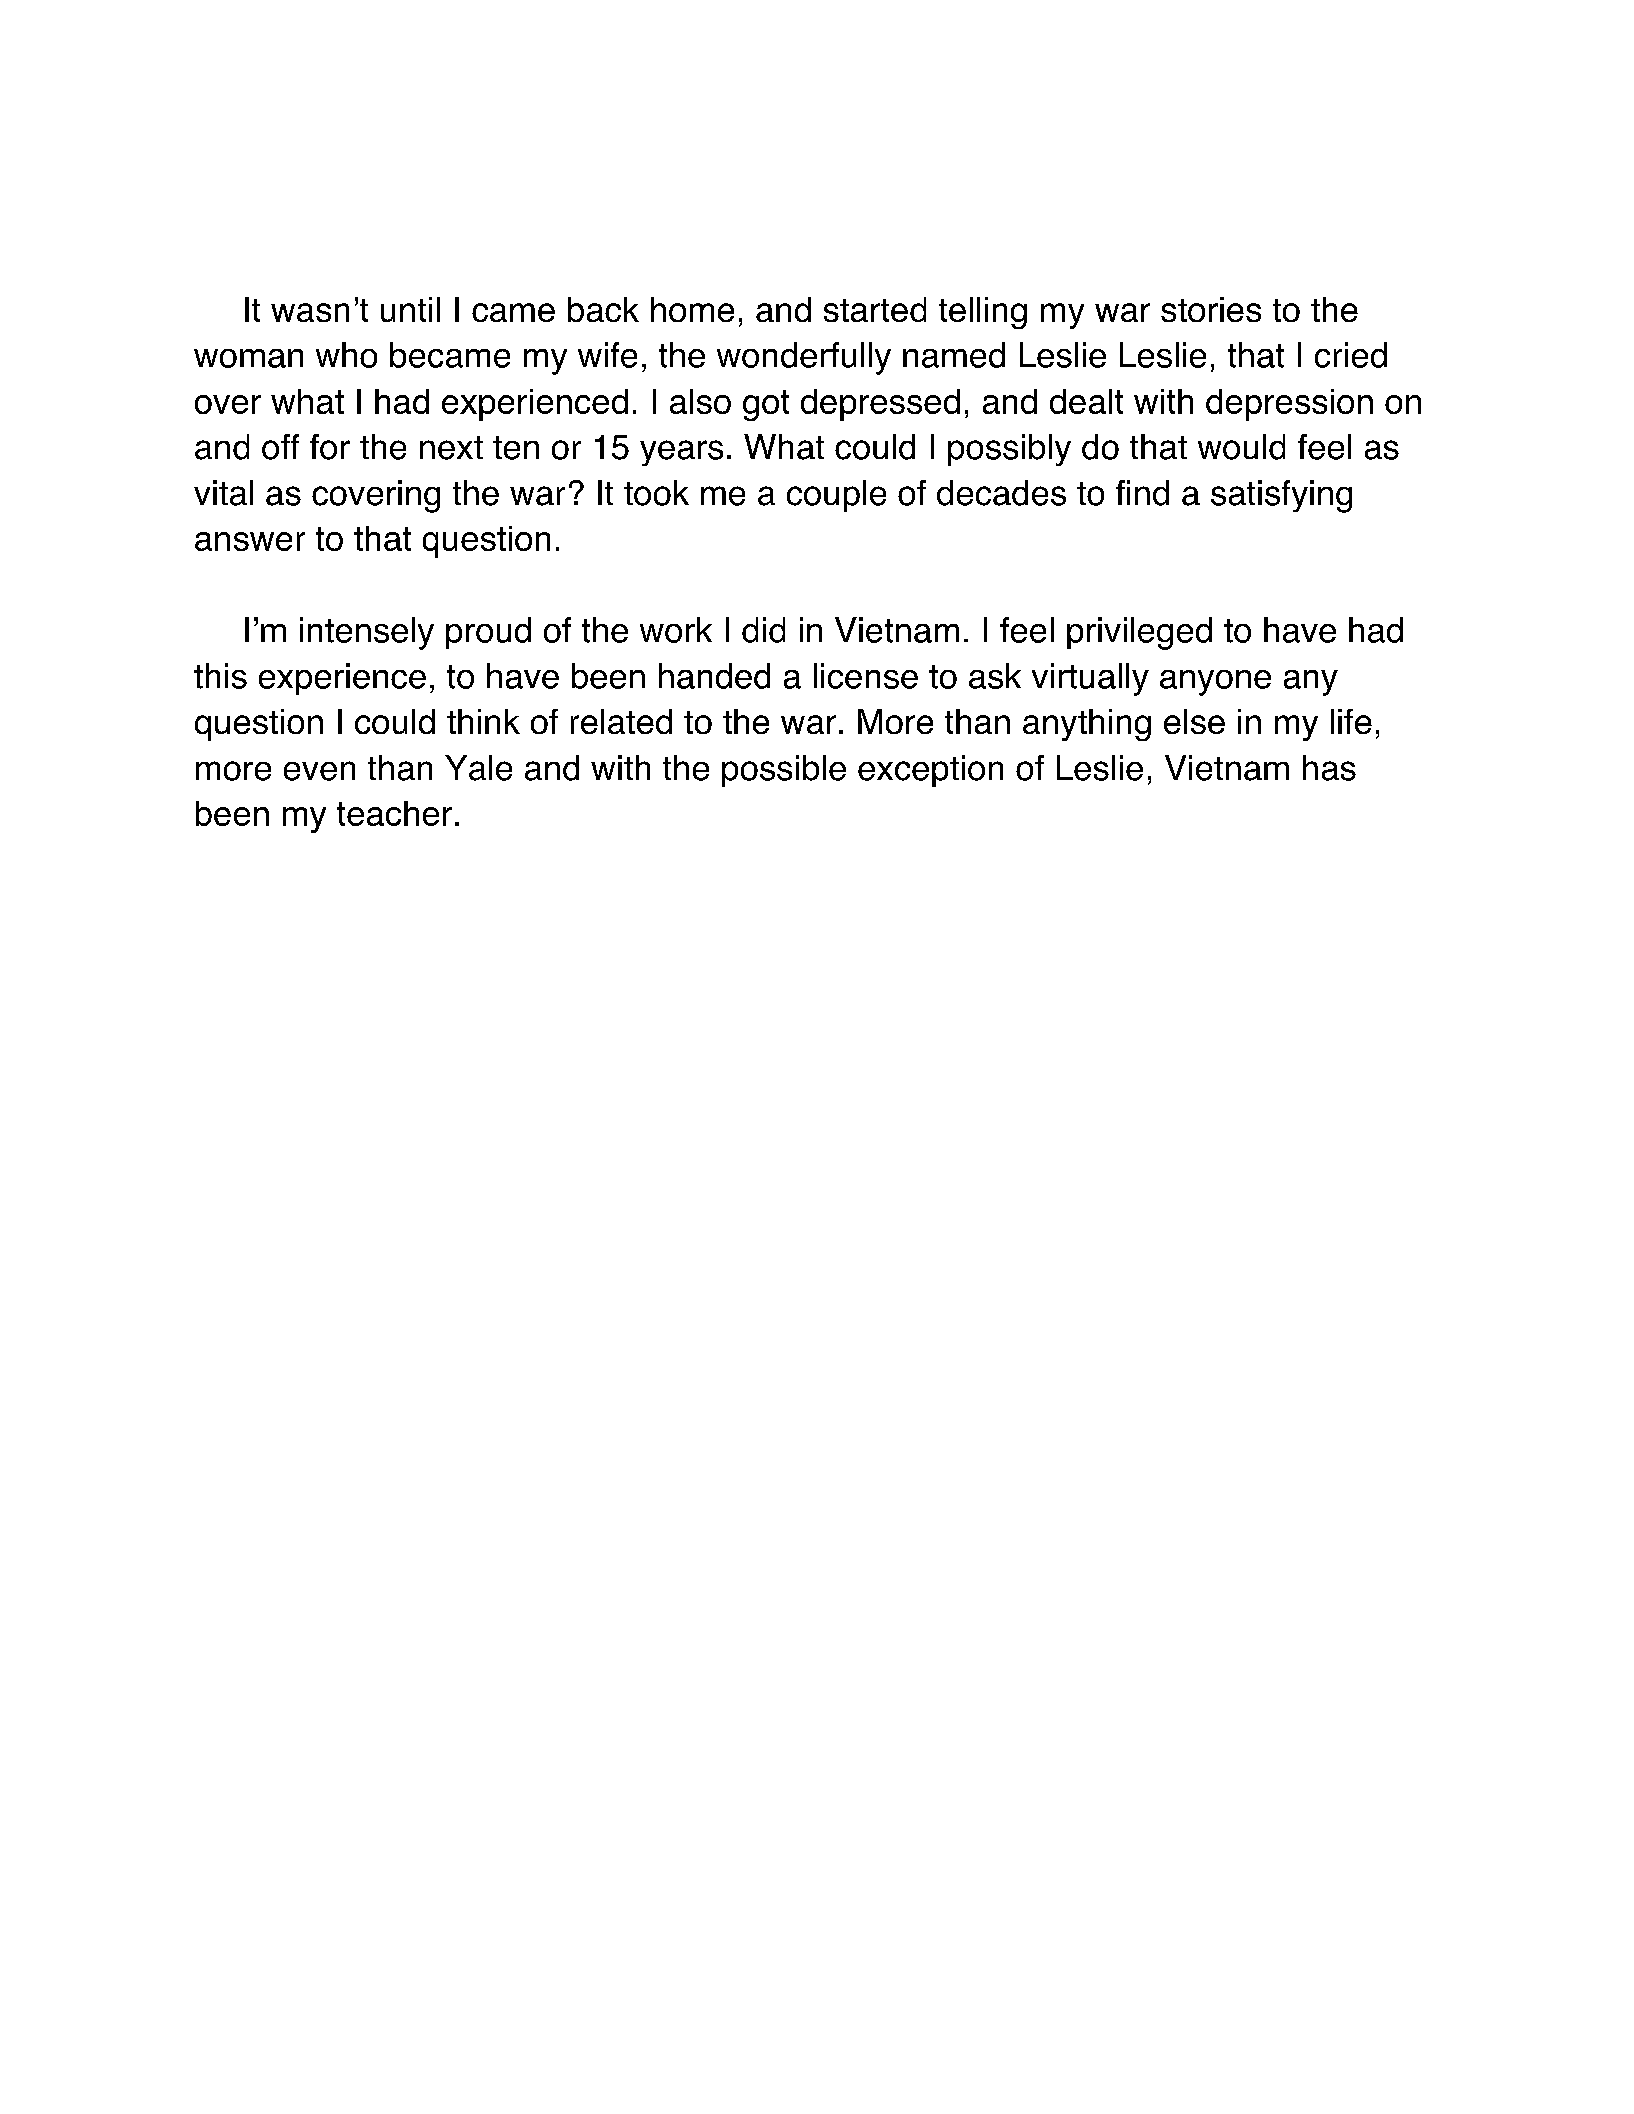 This image has height=2114, width=1634. Describe the element at coordinates (394, 813) in the image. I see `teacher` at that location.
